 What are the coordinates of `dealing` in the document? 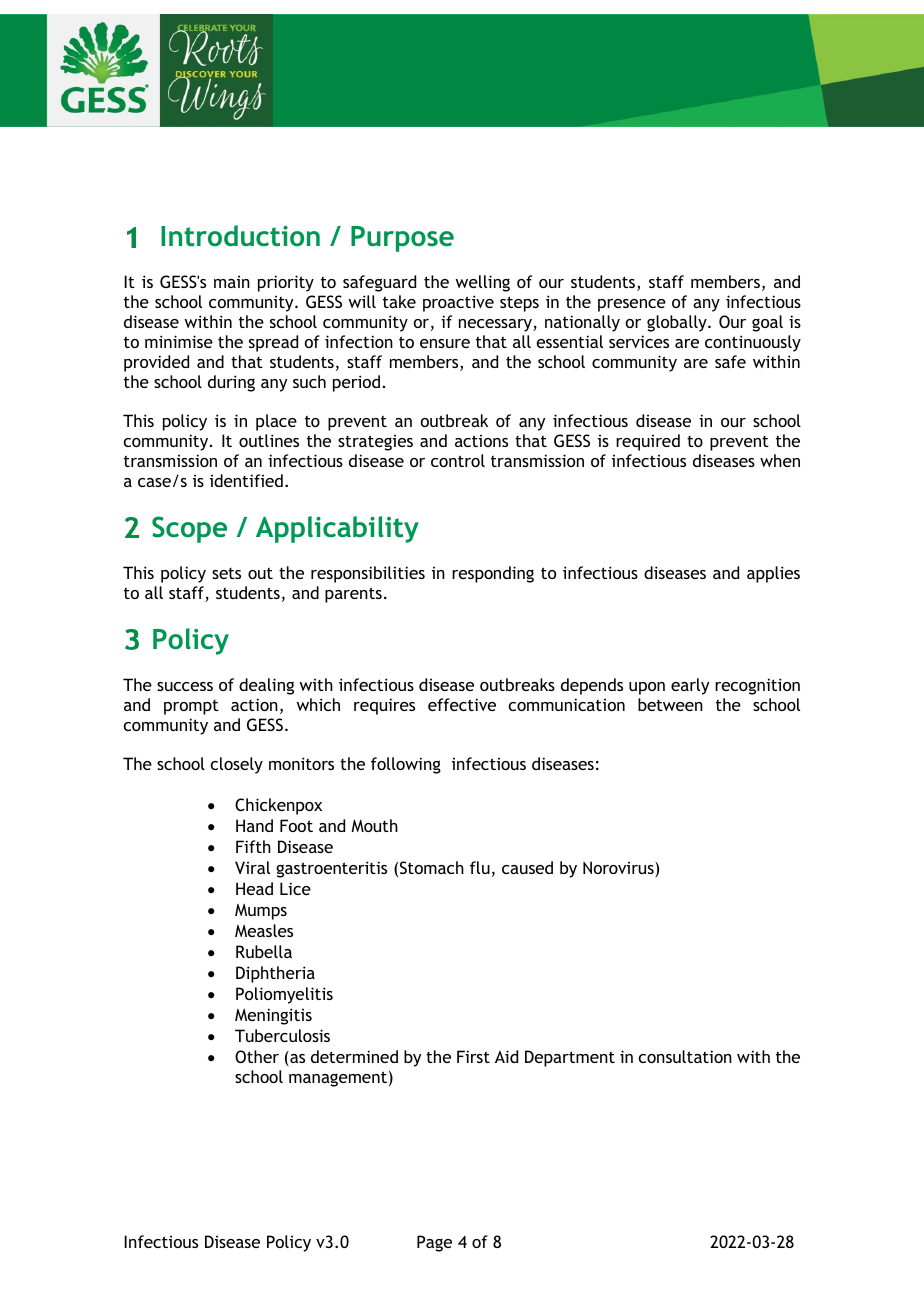 It's located at (266, 686).
